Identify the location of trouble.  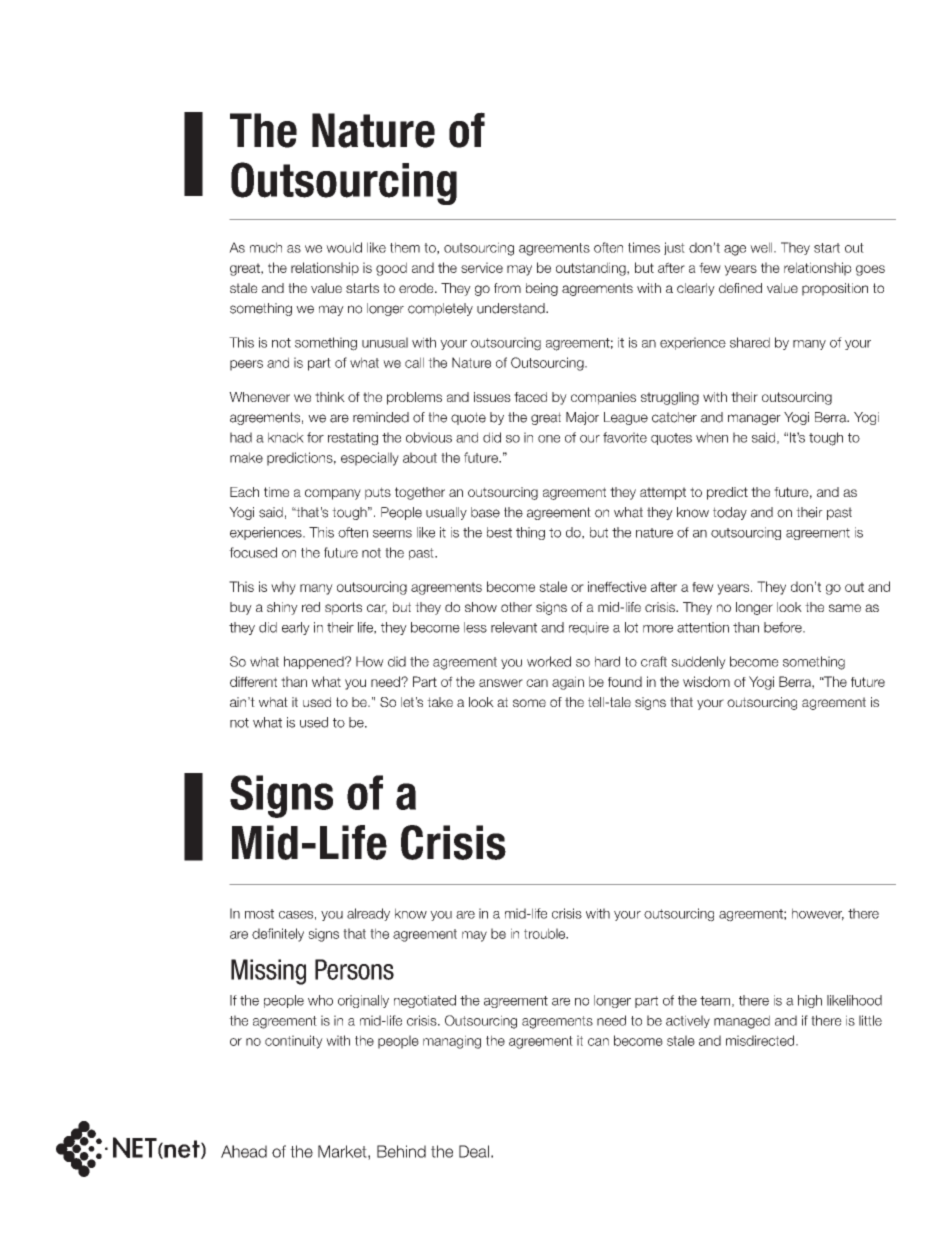
(546, 933).
